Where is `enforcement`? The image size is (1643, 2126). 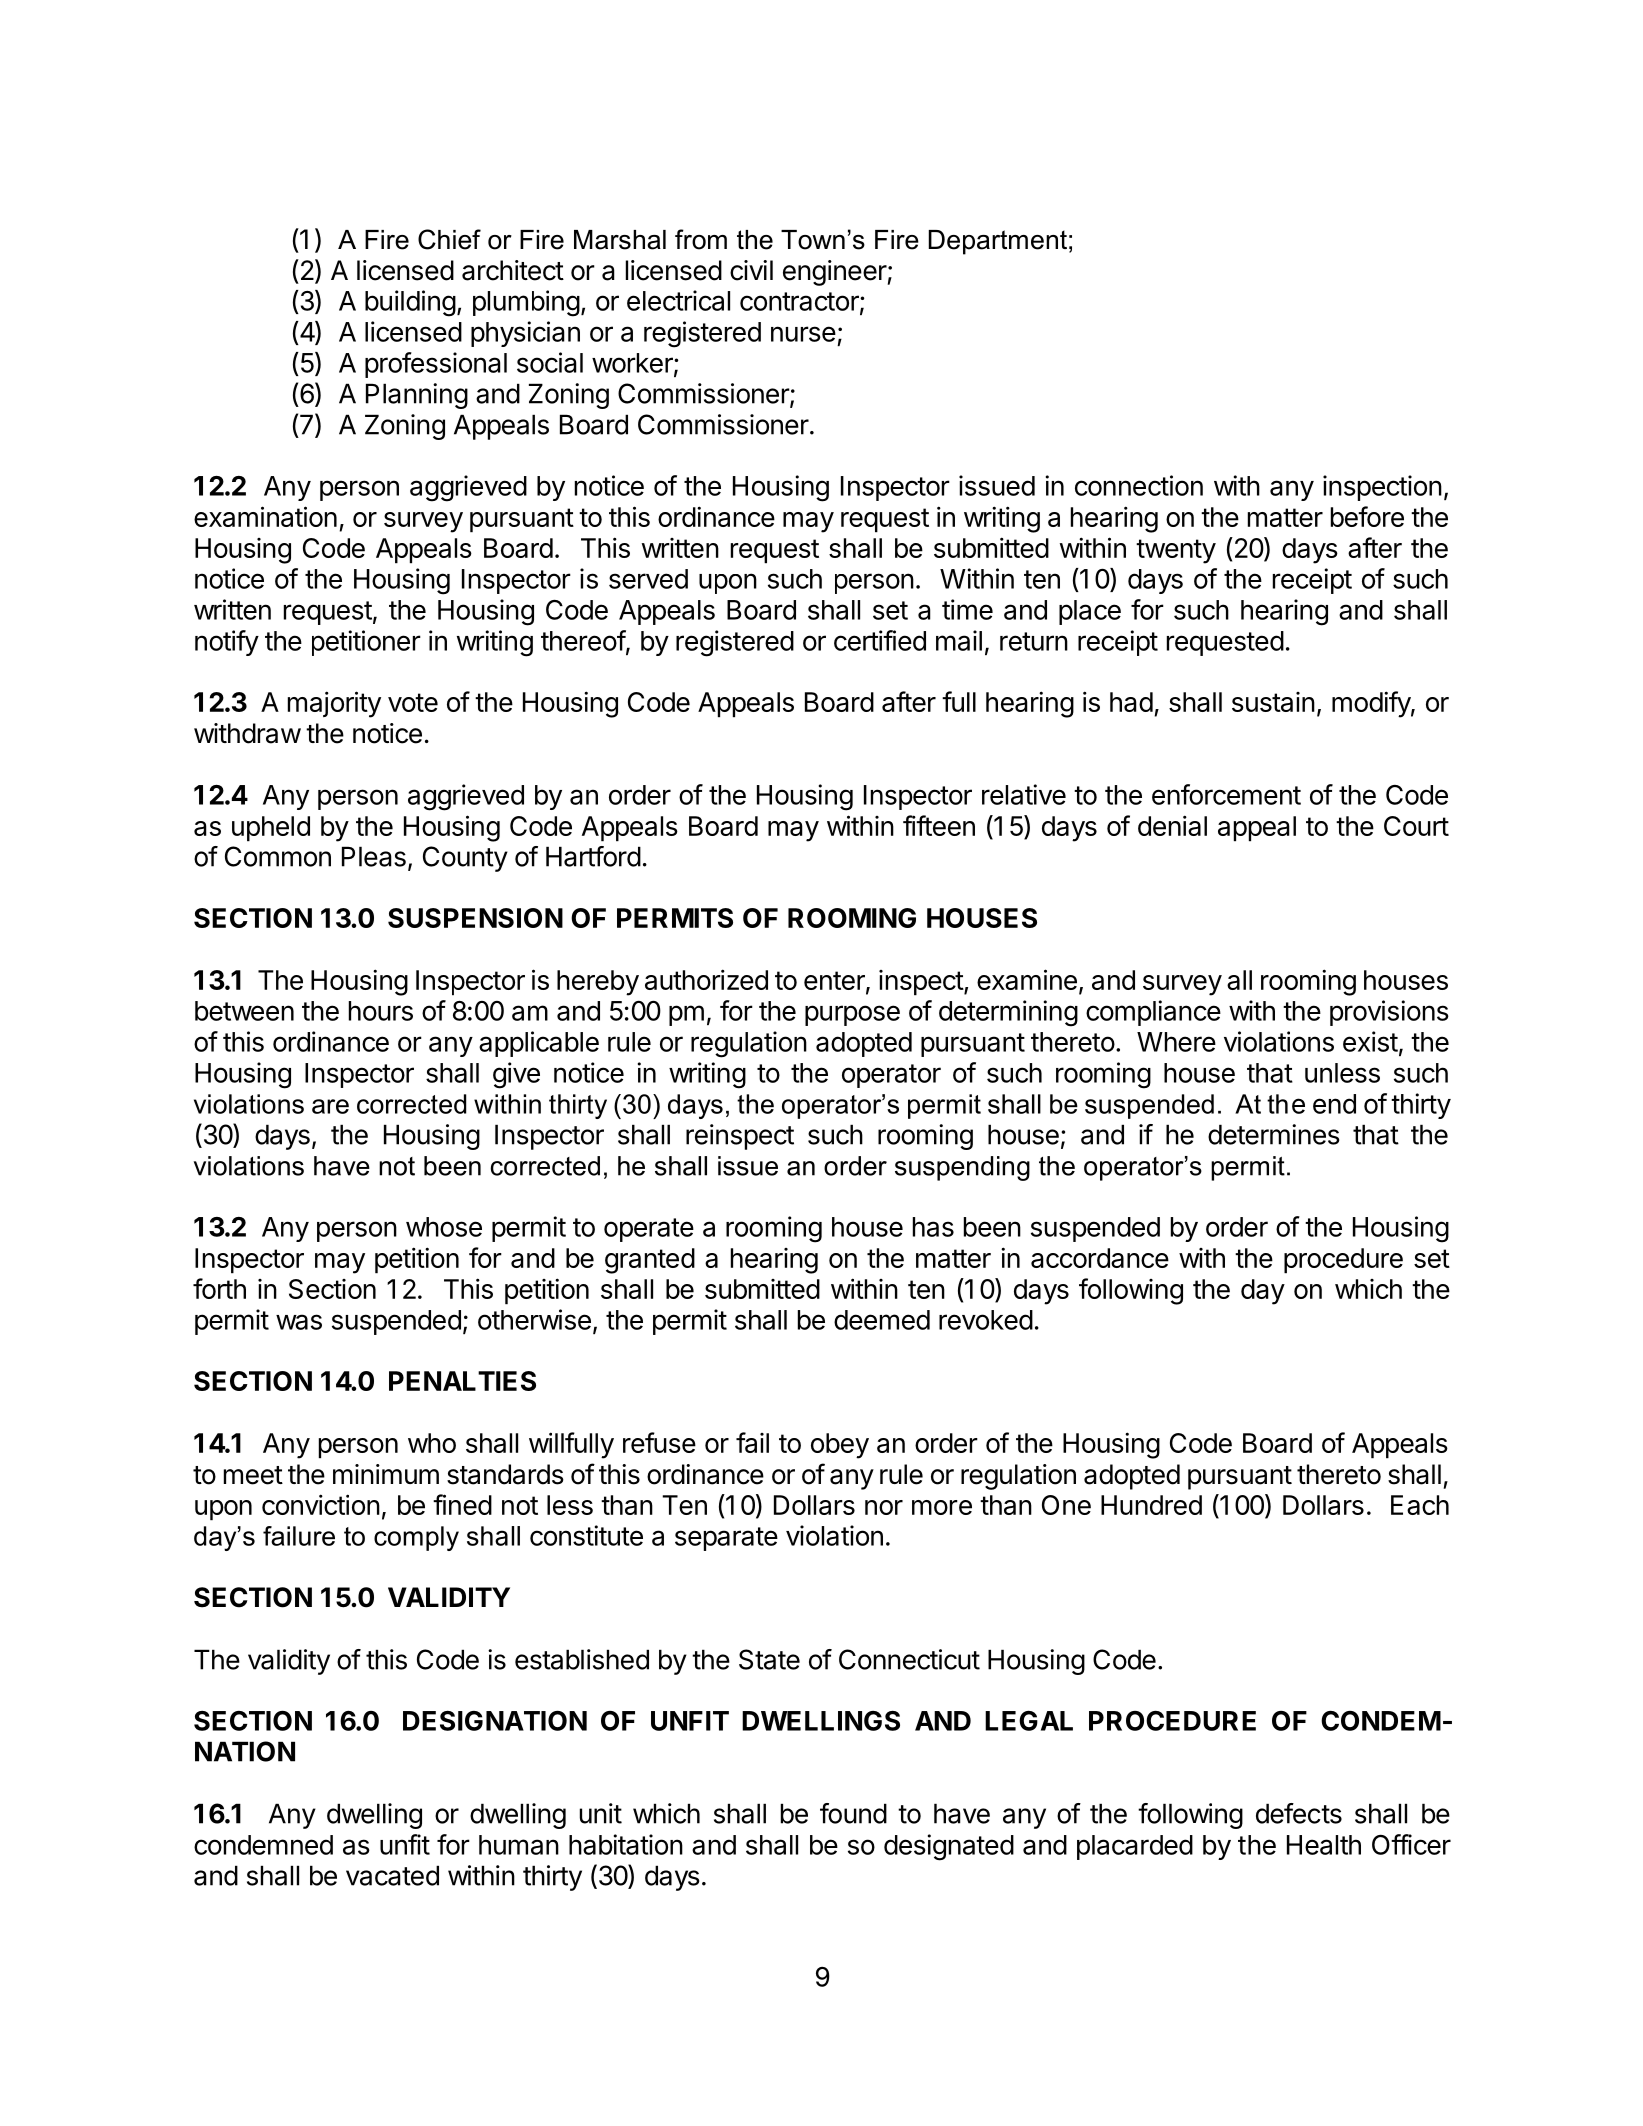
enforcement is located at coordinates (1226, 794).
